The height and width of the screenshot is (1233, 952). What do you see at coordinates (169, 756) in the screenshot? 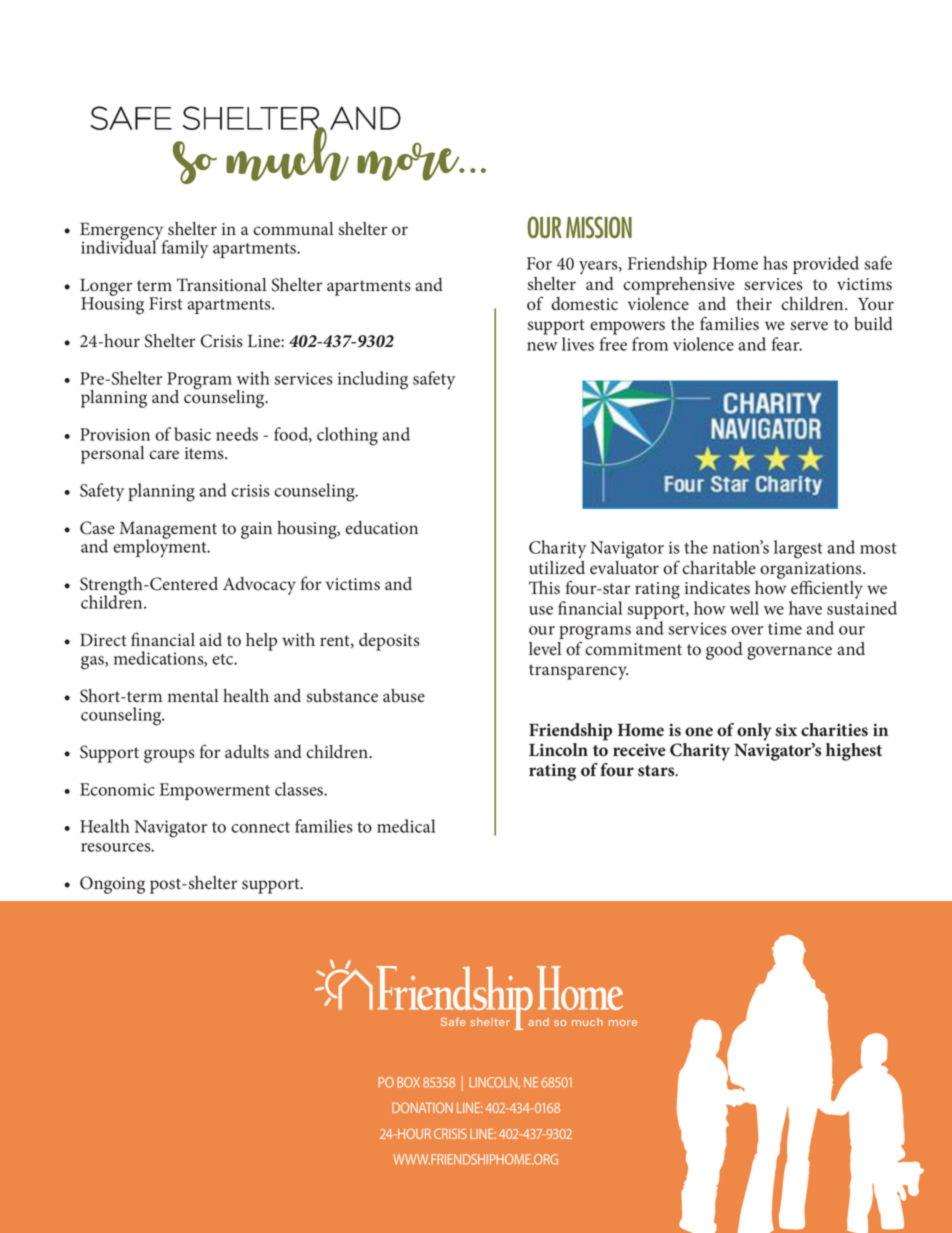
I see `groups` at bounding box center [169, 756].
